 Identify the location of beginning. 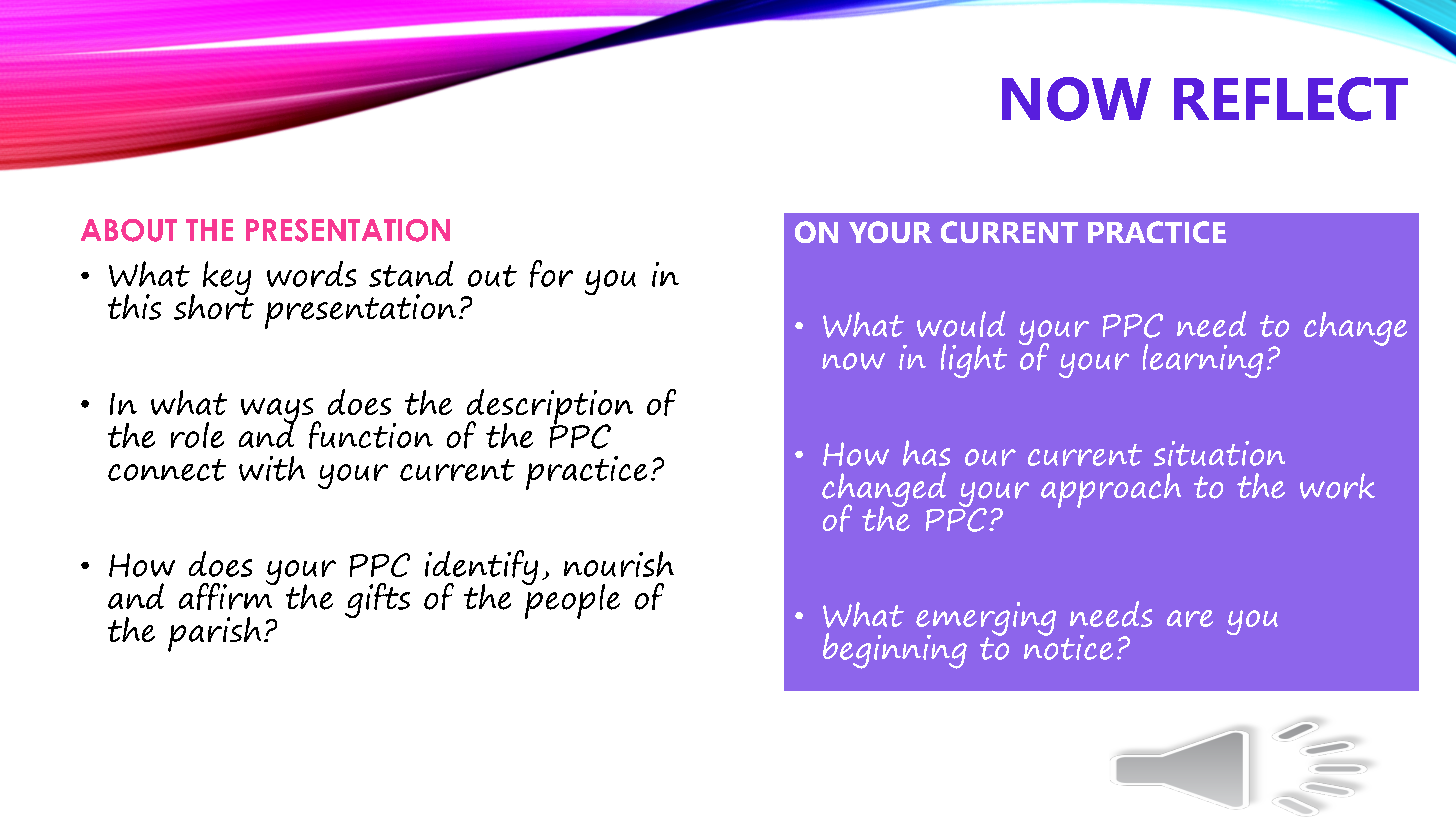
(895, 651).
